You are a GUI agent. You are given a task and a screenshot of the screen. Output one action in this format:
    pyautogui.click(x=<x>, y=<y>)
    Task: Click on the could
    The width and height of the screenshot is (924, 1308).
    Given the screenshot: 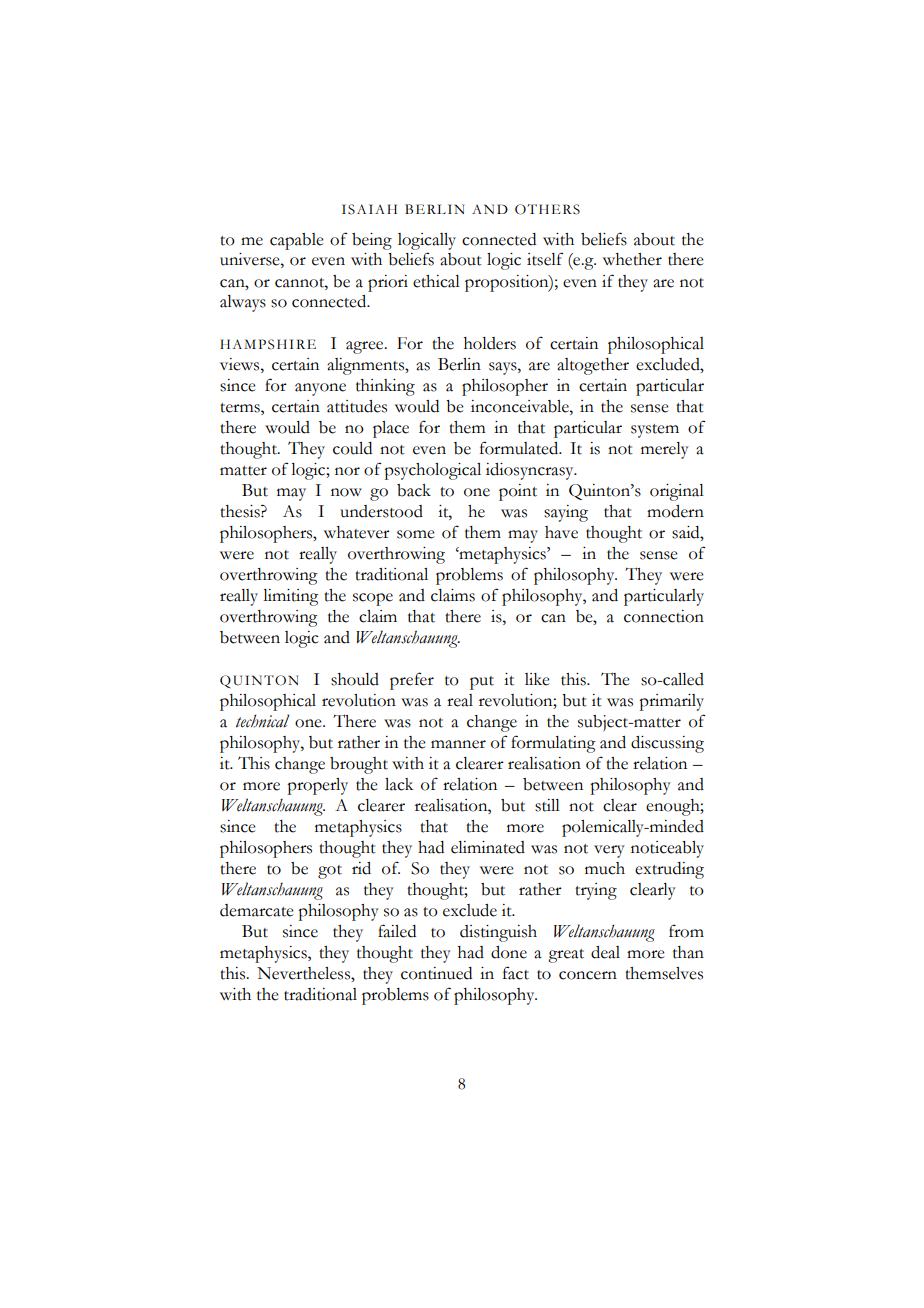 What is the action you would take?
    pyautogui.click(x=352, y=448)
